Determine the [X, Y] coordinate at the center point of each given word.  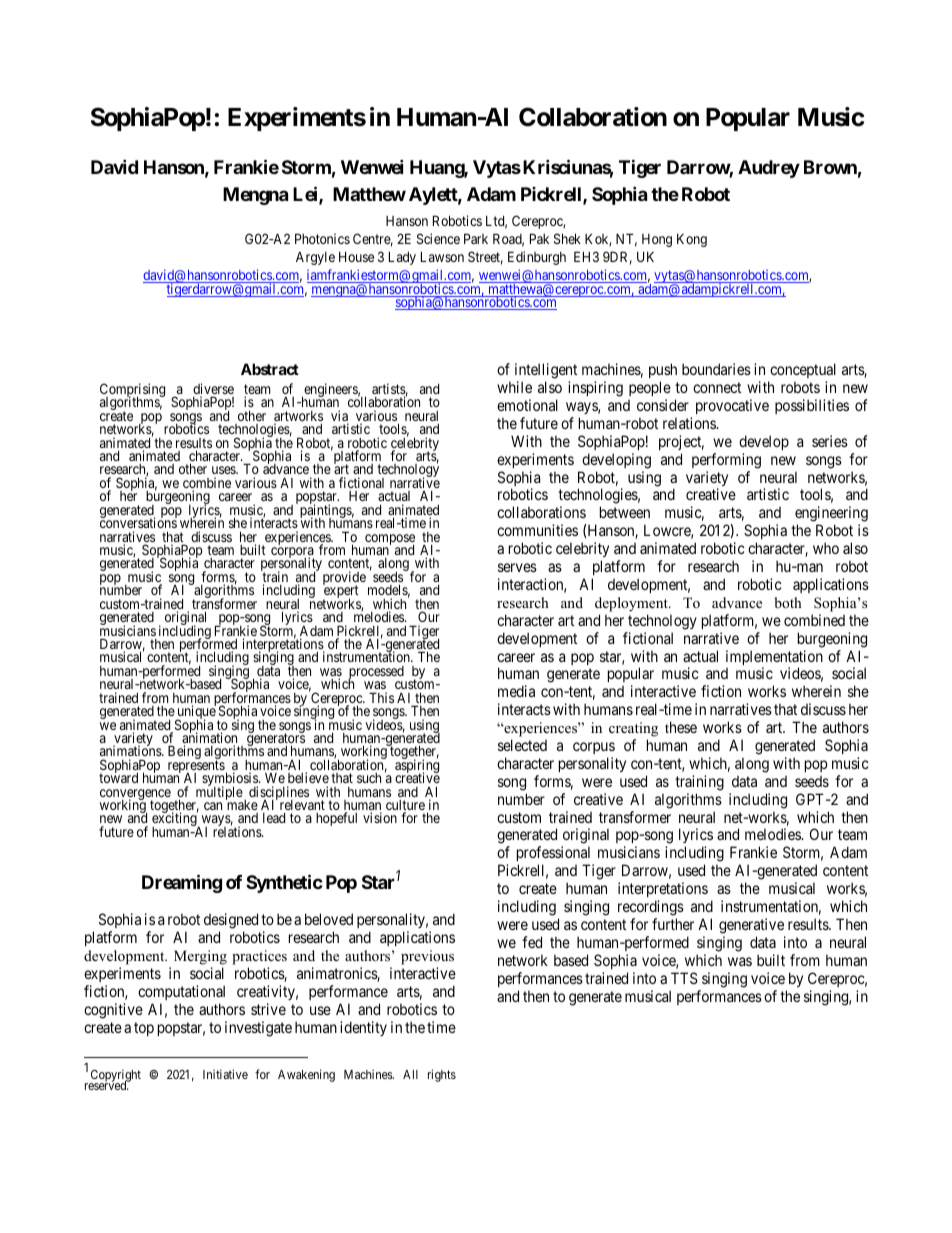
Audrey [769, 169]
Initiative [225, 1074]
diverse [213, 390]
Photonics [322, 238]
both [788, 602]
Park [476, 238]
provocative [732, 406]
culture [405, 806]
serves [517, 567]
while [514, 387]
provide [344, 579]
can [213, 806]
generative [751, 926]
